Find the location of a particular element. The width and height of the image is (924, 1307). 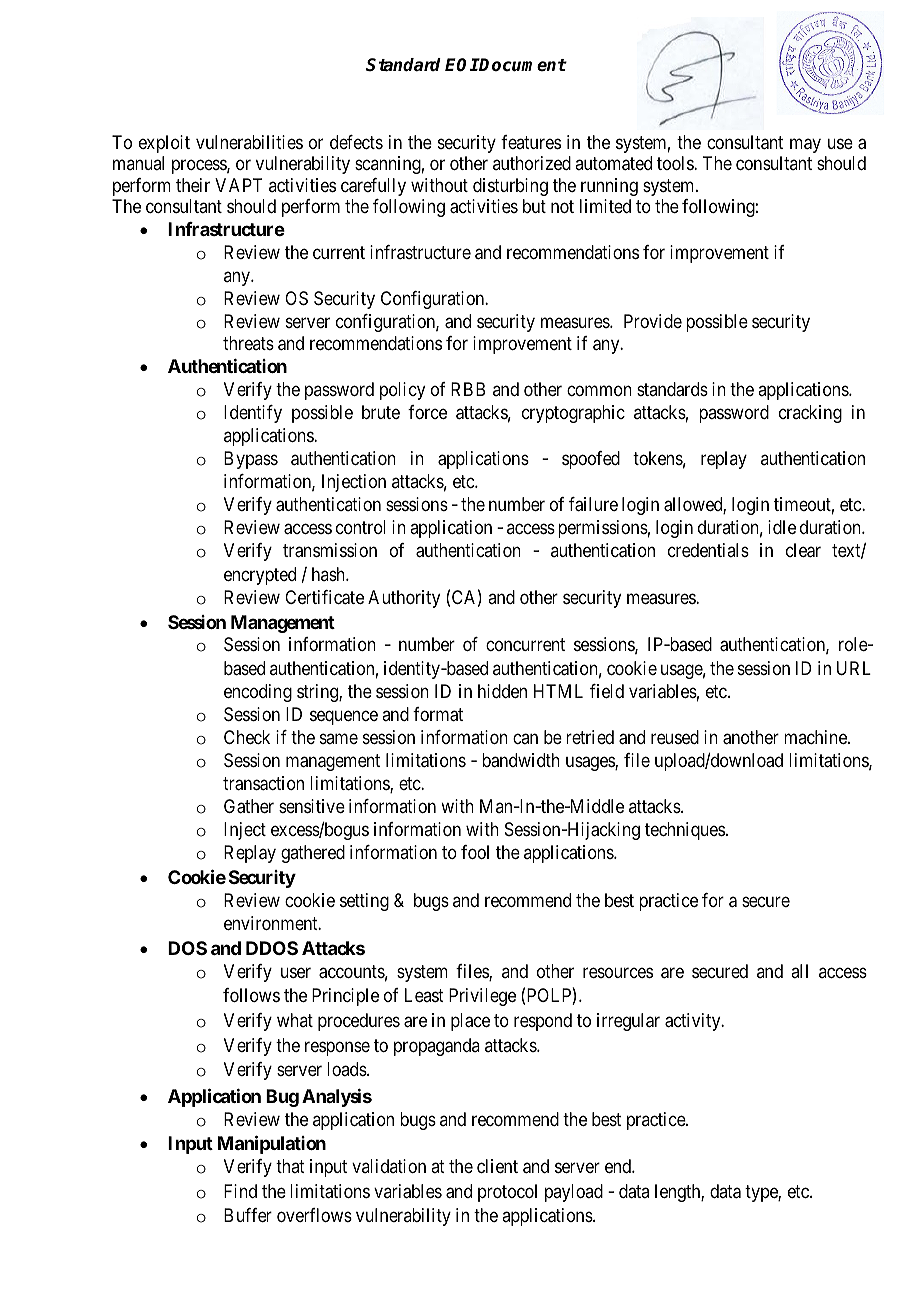

encoding is located at coordinates (258, 693).
